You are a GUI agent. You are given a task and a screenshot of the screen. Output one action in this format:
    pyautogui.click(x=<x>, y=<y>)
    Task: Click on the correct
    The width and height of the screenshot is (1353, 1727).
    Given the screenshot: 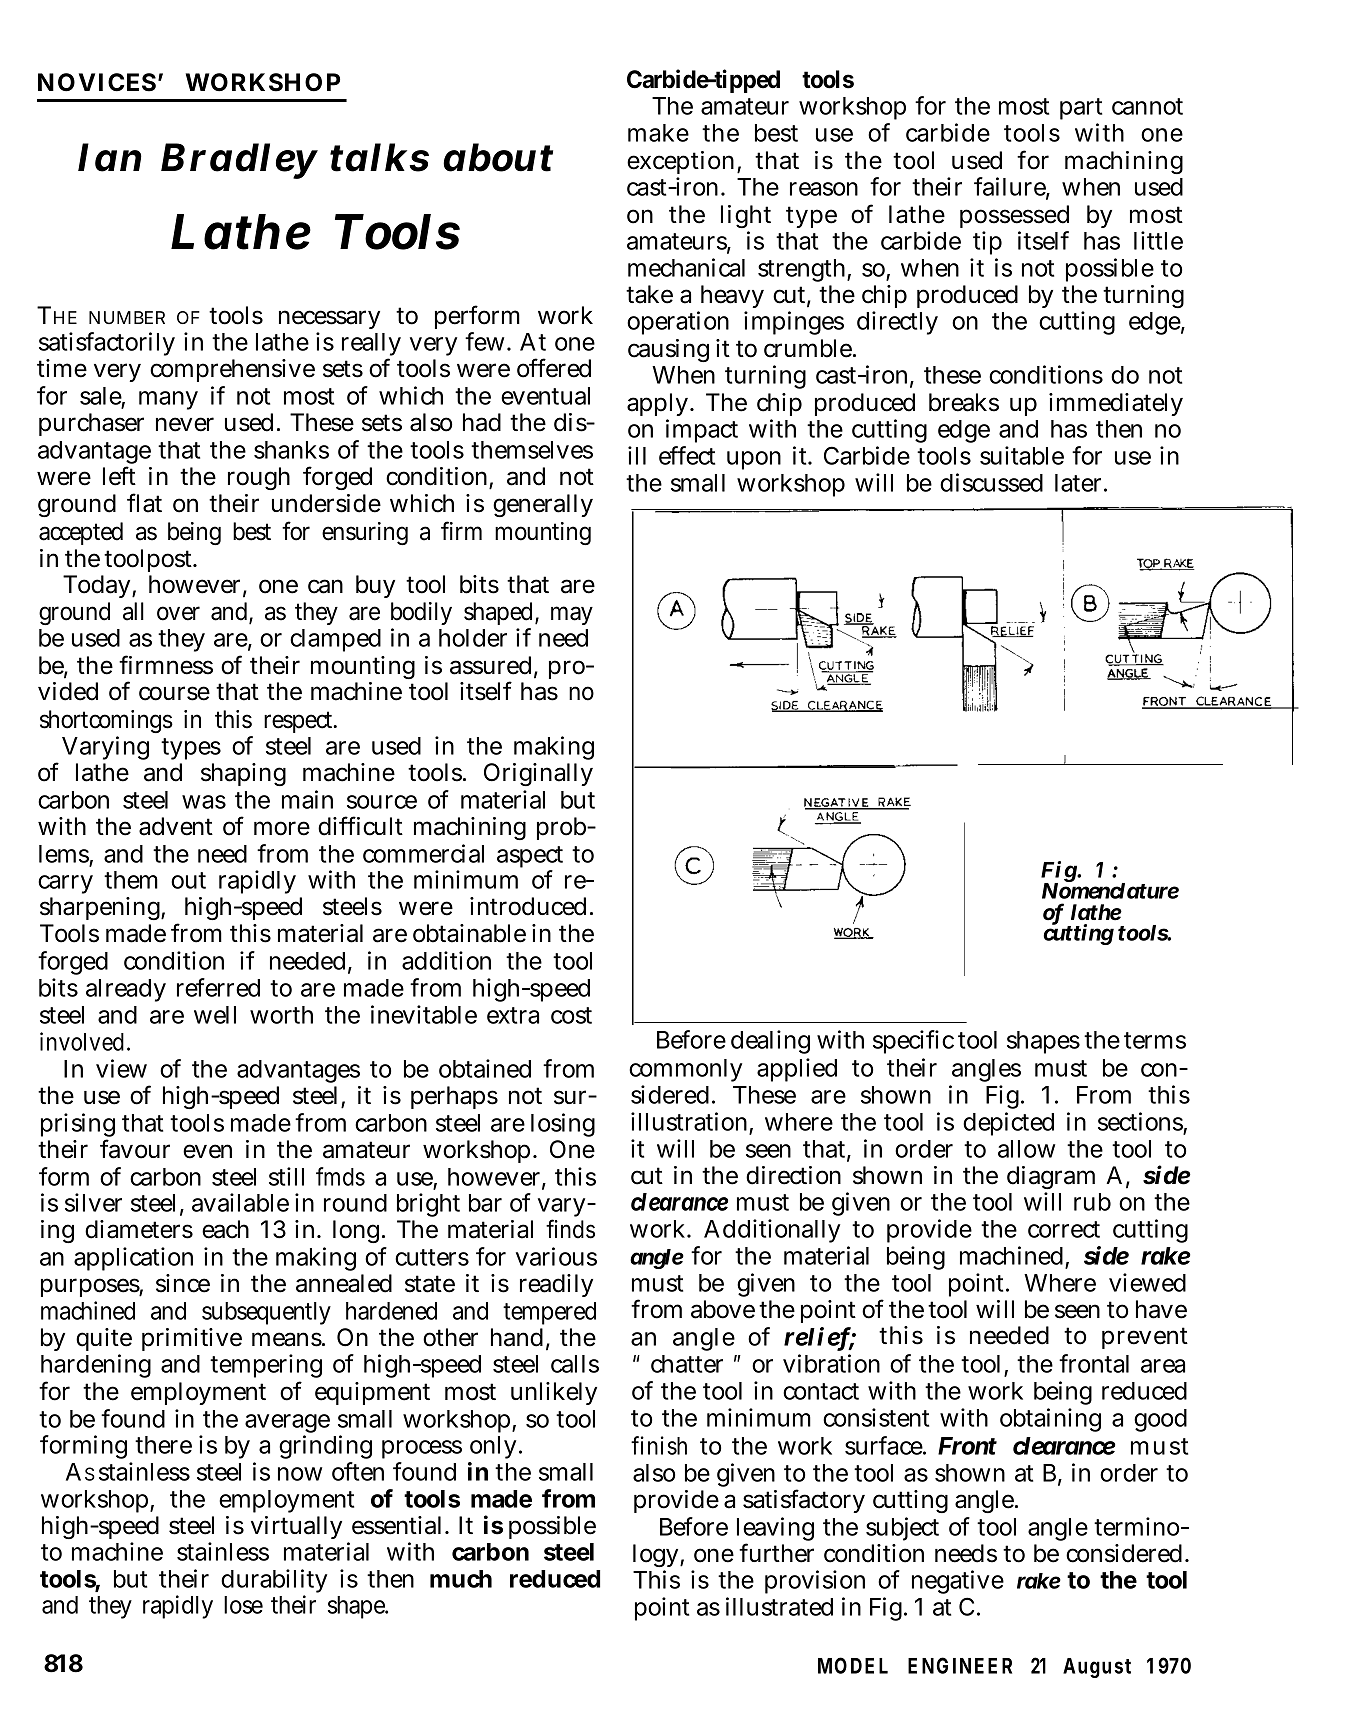 What is the action you would take?
    pyautogui.click(x=1064, y=1229)
